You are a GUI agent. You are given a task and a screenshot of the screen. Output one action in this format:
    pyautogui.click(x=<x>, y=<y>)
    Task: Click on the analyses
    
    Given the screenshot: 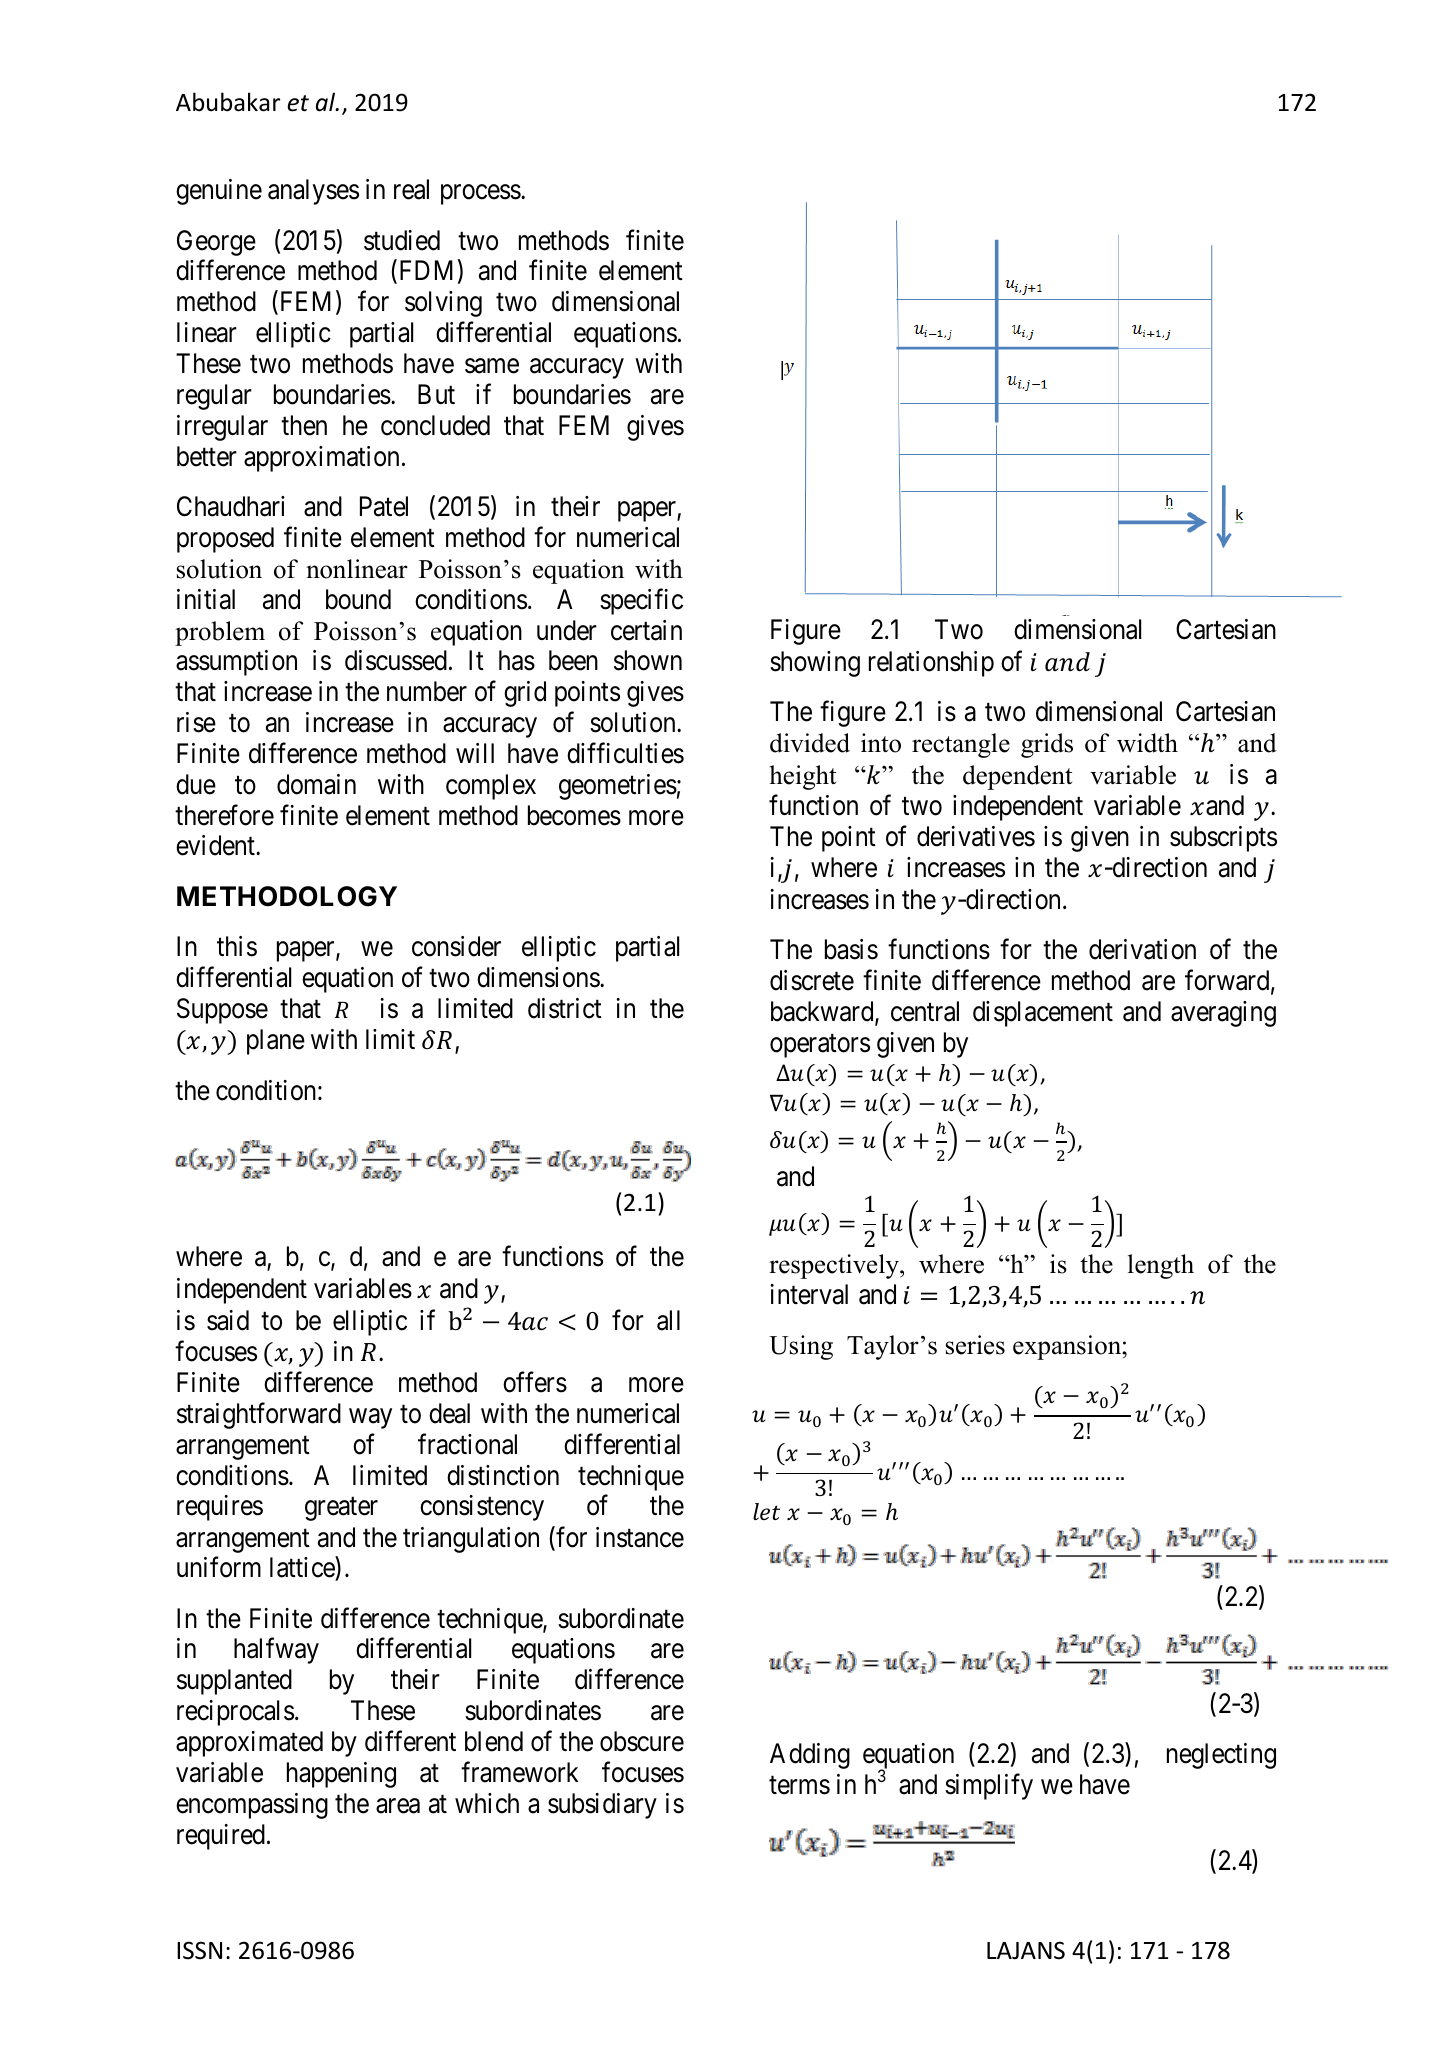 What is the action you would take?
    pyautogui.click(x=313, y=192)
